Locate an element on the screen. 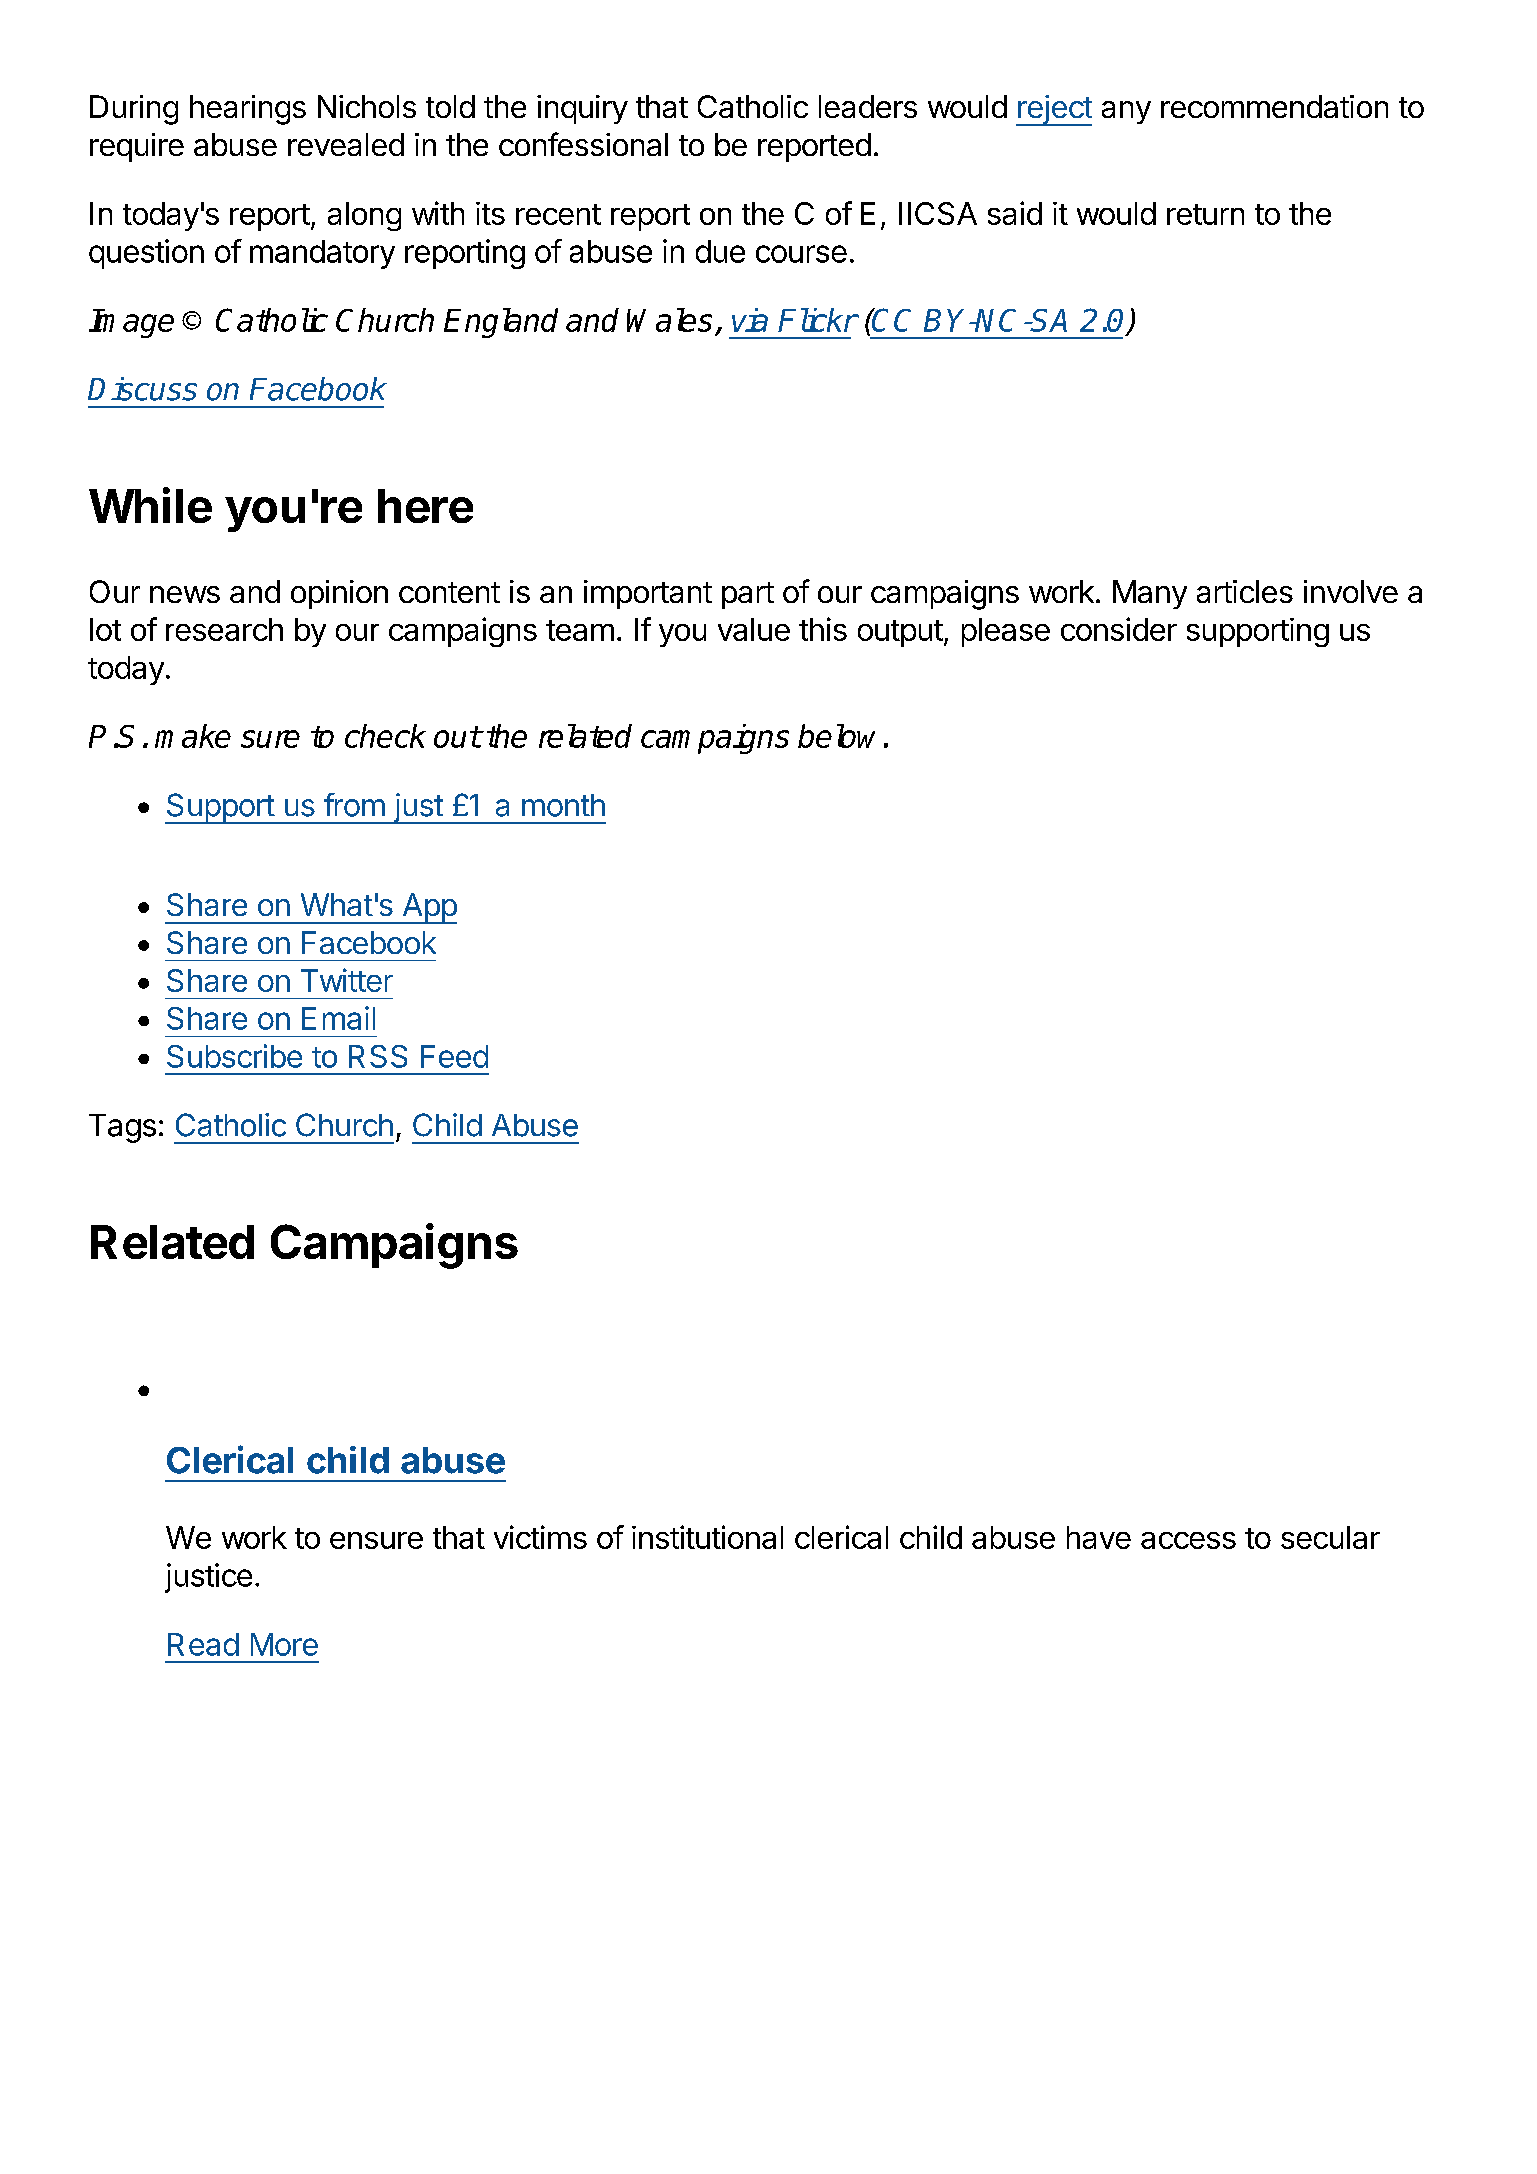 The image size is (1537, 2174). institutional is located at coordinates (707, 1537).
